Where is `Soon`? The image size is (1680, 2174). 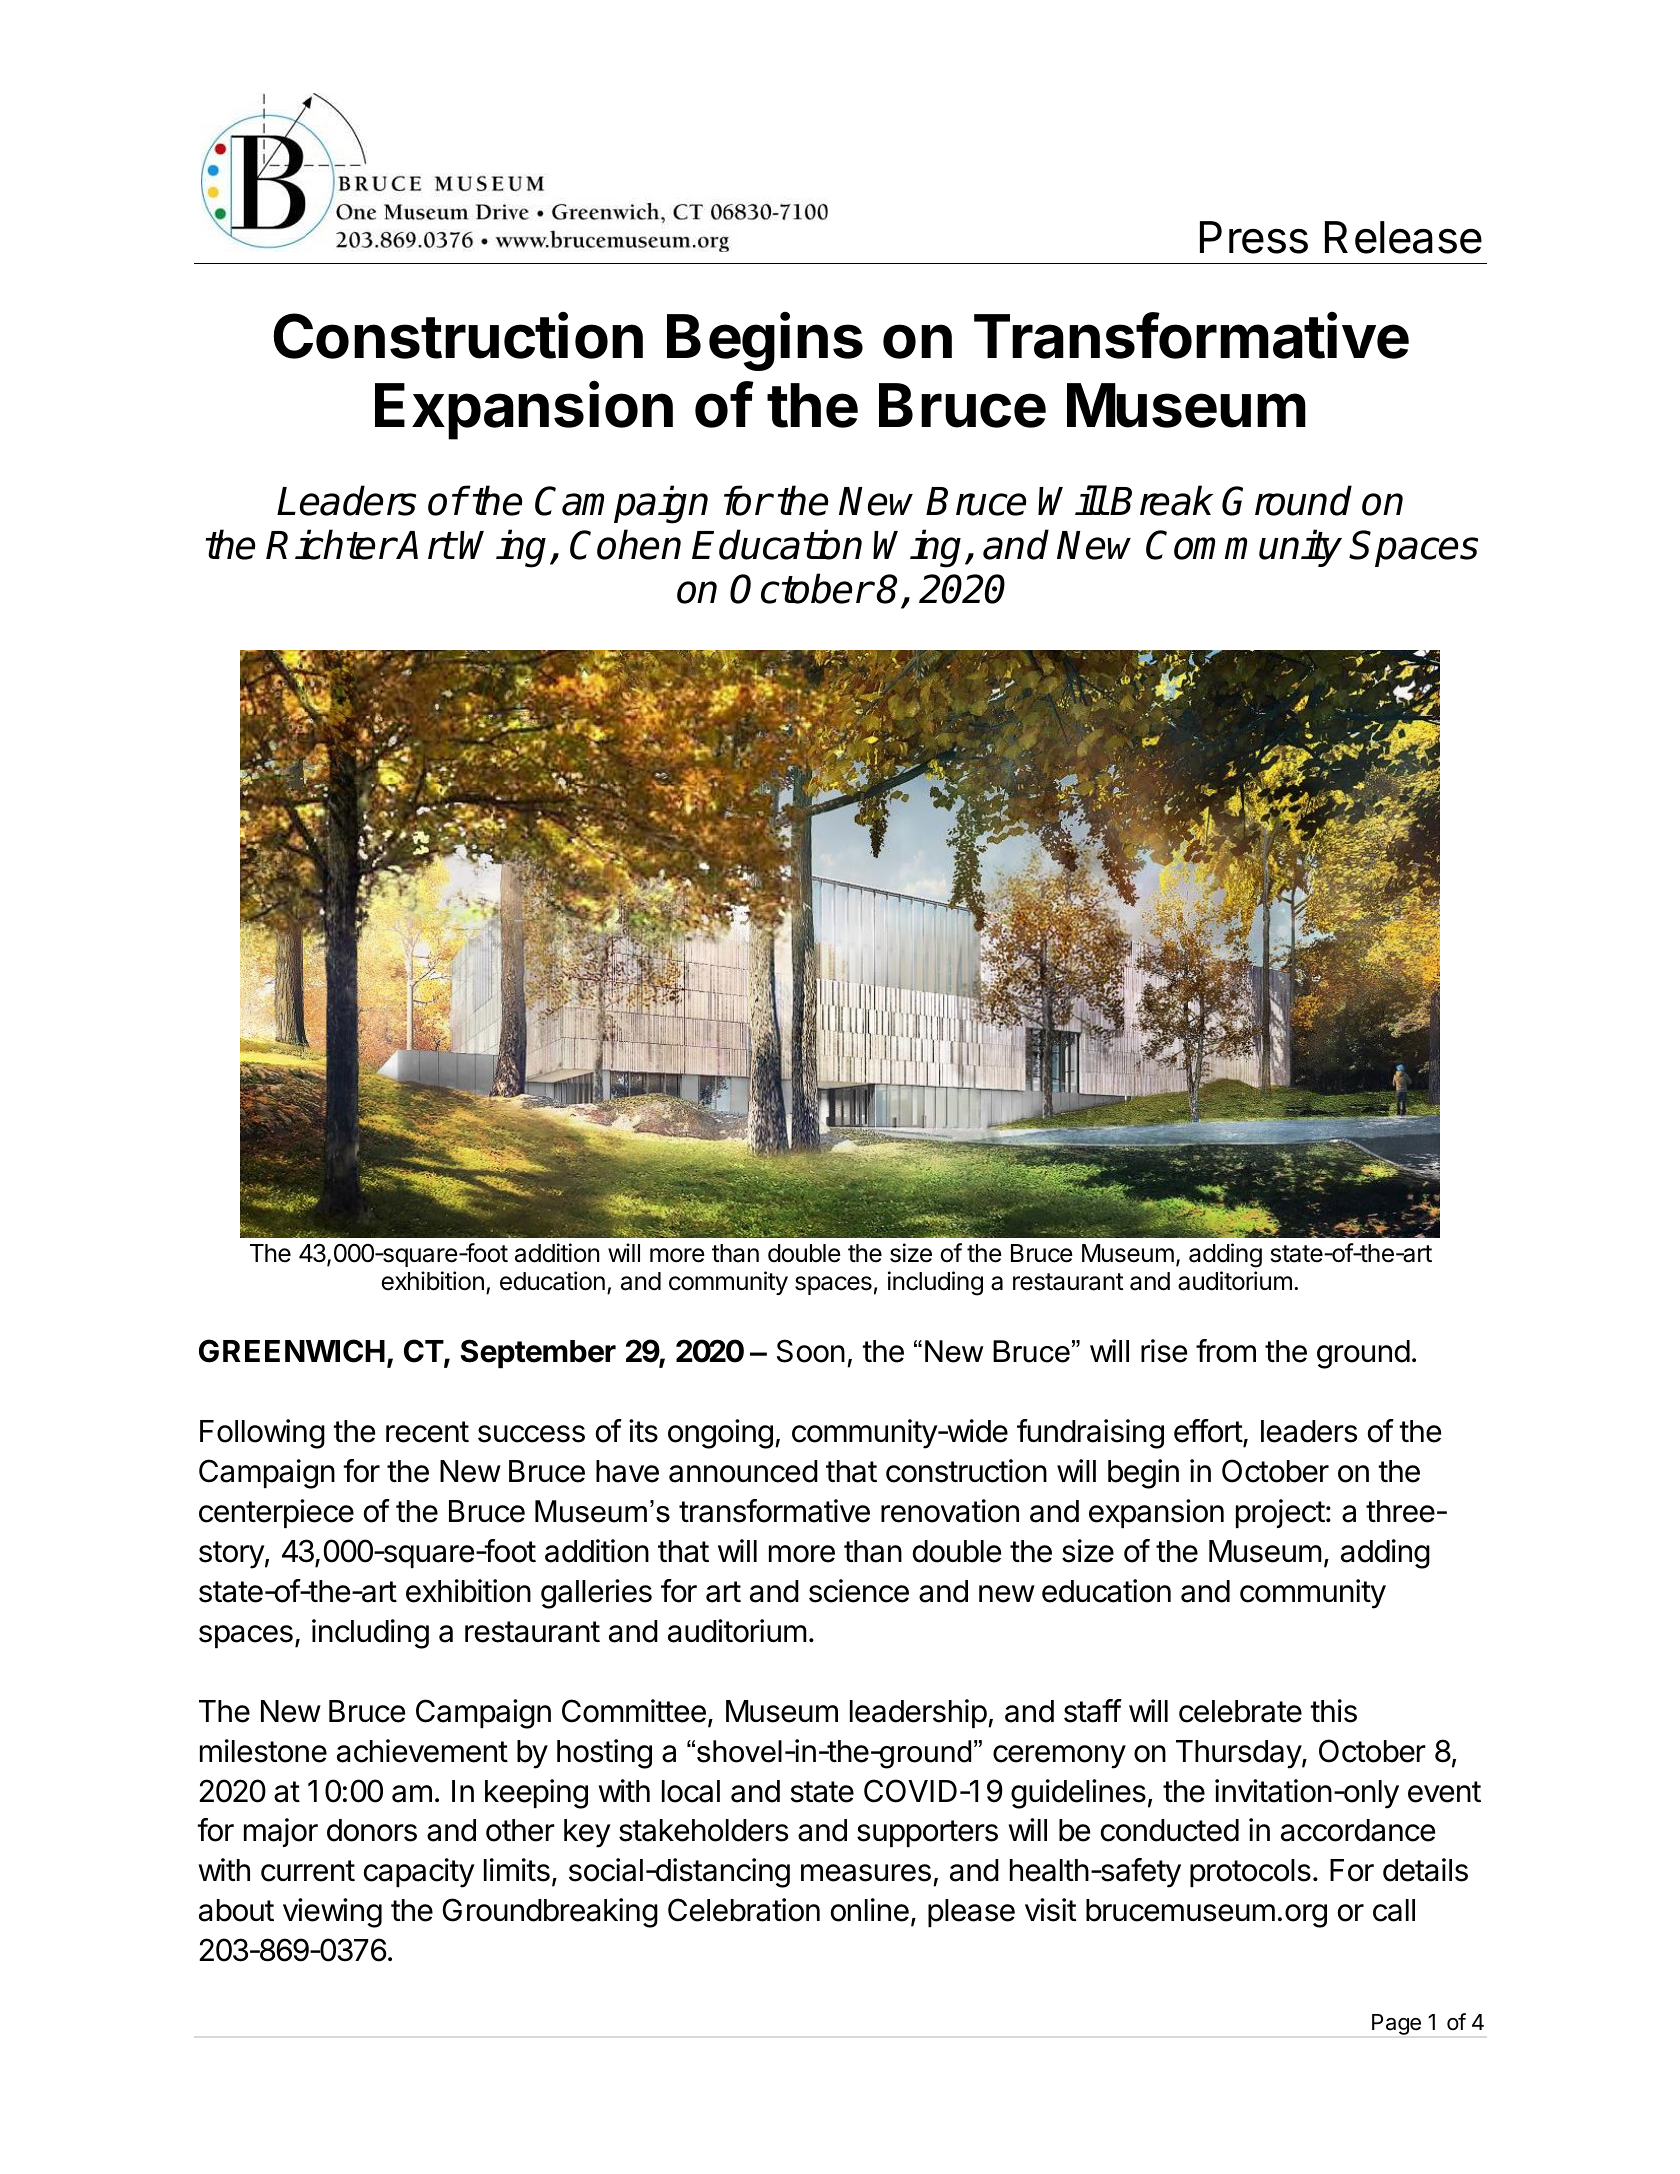 Soon is located at coordinates (811, 1351).
